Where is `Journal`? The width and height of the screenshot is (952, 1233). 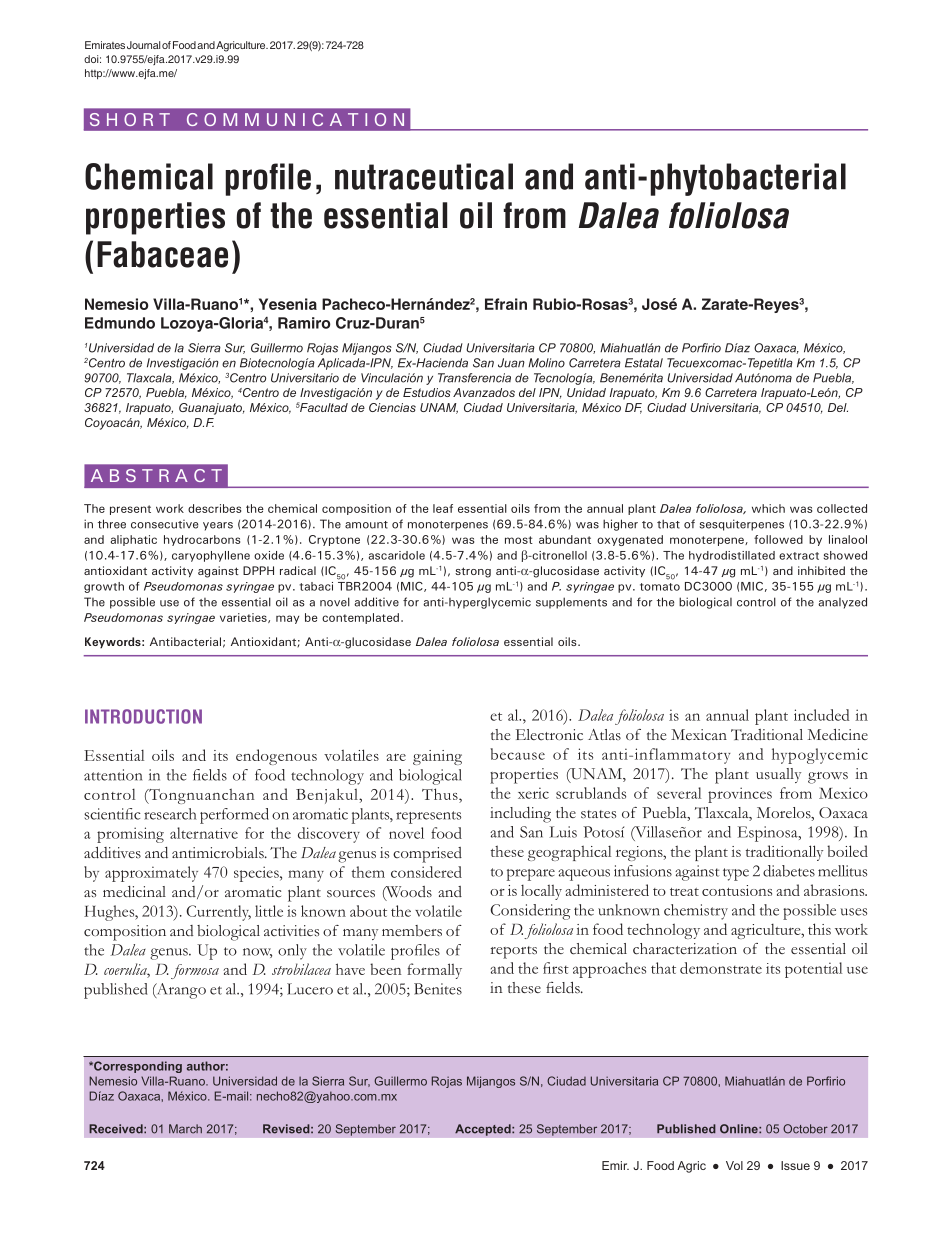
Journal is located at coordinates (143, 45).
